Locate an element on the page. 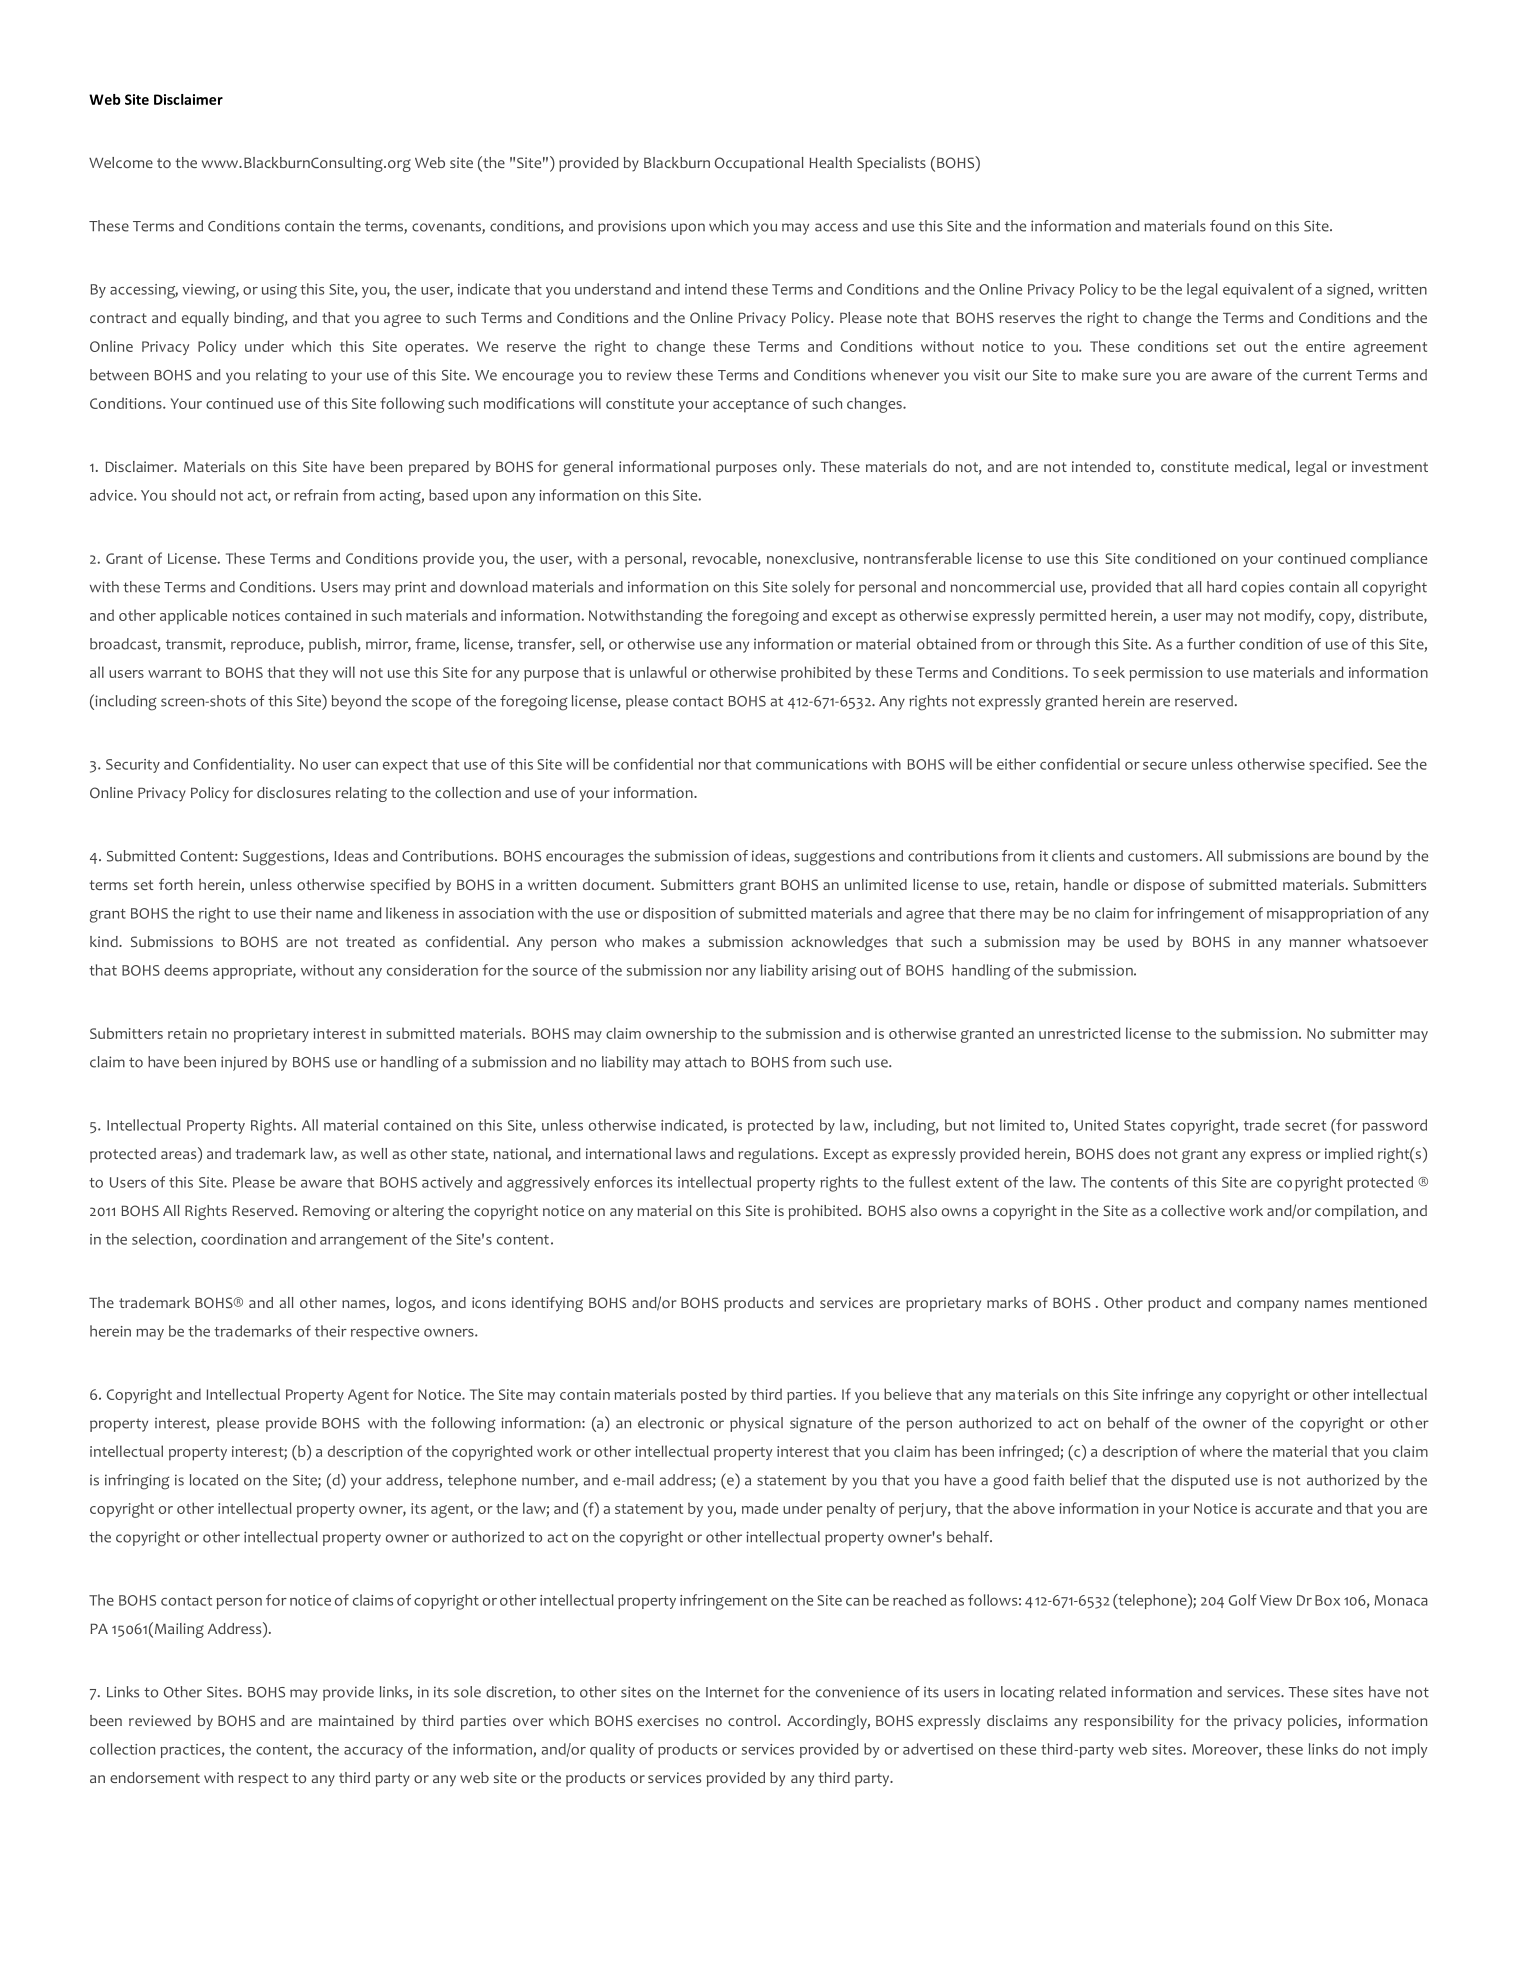 The image size is (1517, 1964). permission is located at coordinates (1166, 674).
